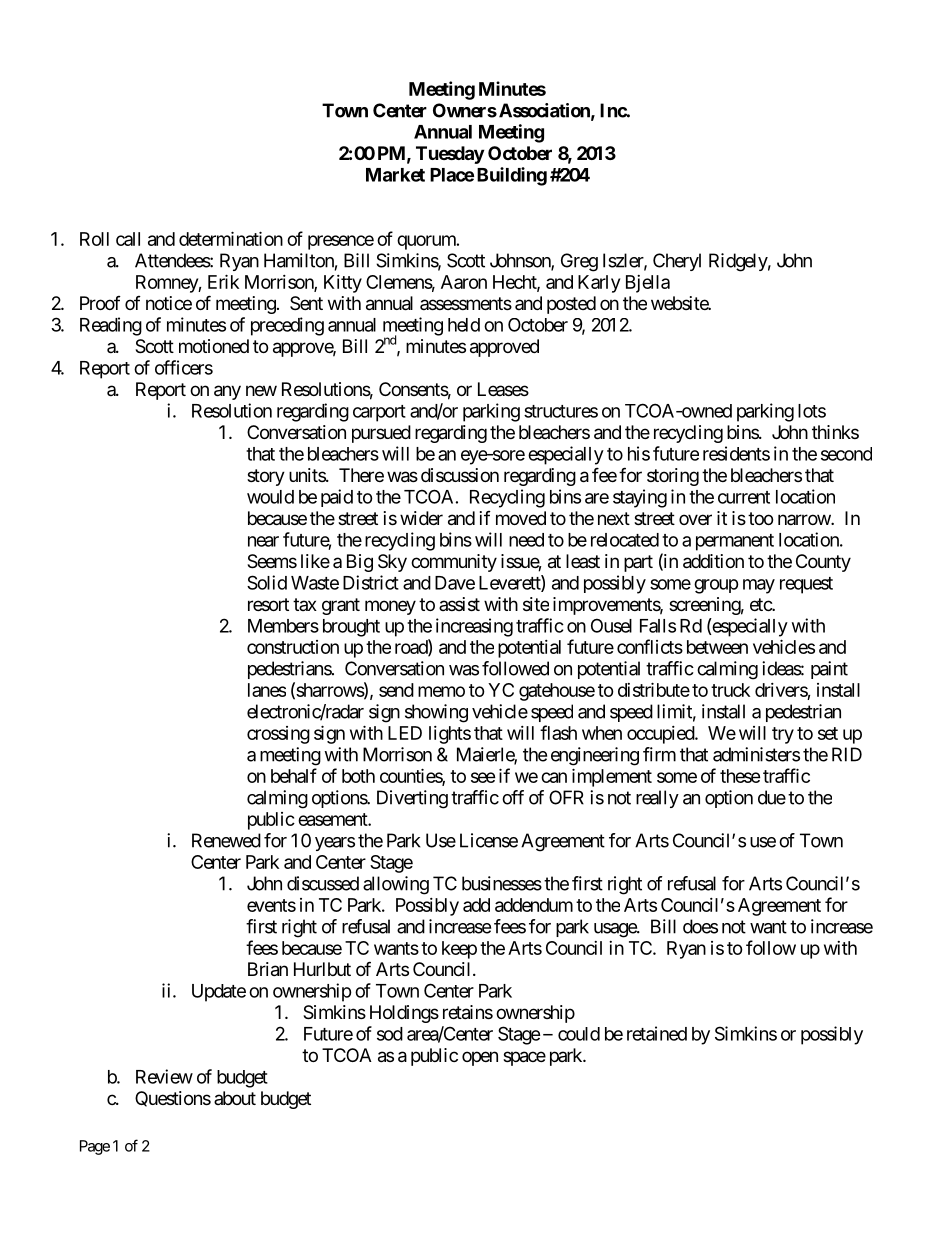 This screenshot has height=1233, width=952. I want to click on determination, so click(231, 238).
